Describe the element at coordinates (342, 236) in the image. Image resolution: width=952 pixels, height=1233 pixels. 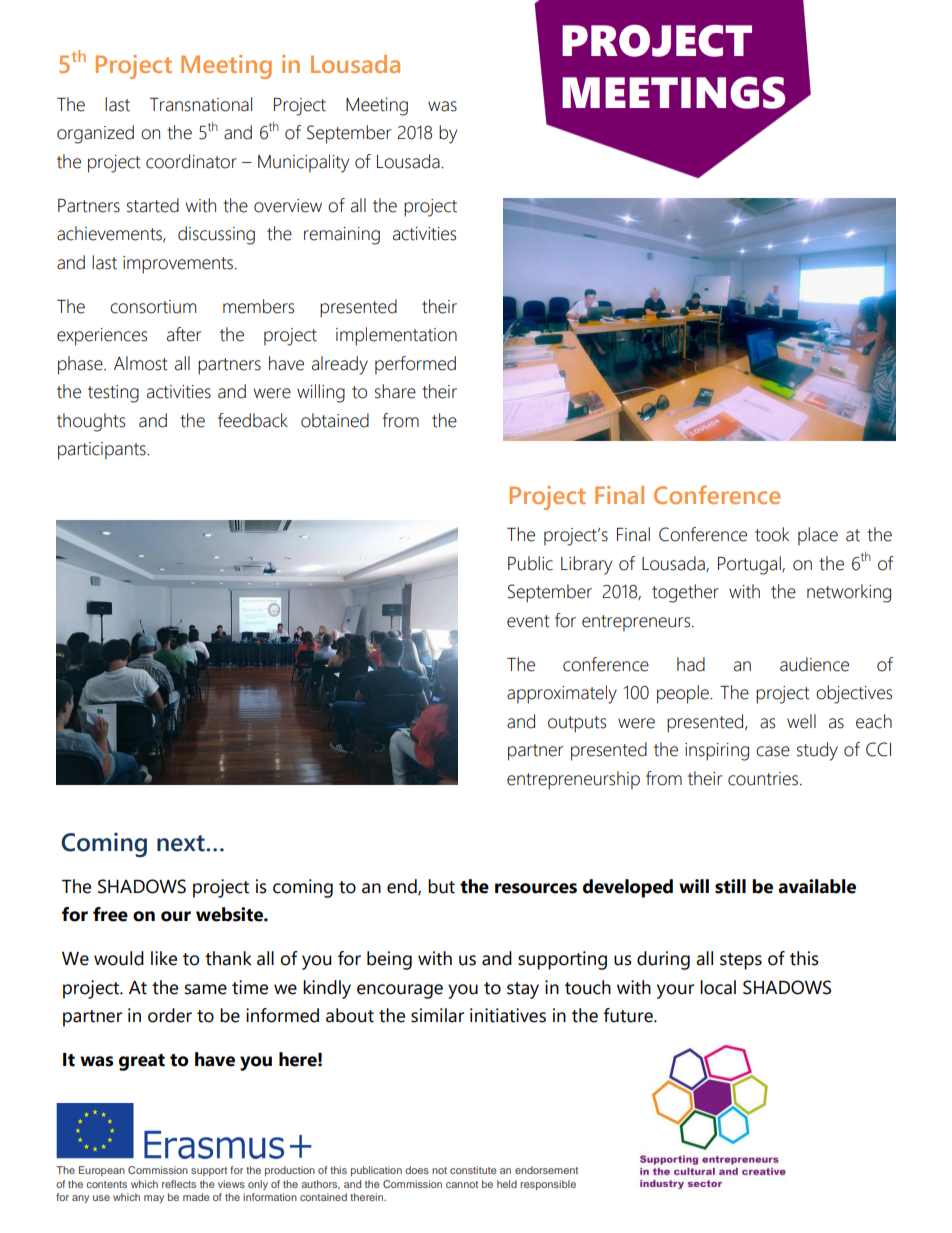
I see `remaining` at that location.
